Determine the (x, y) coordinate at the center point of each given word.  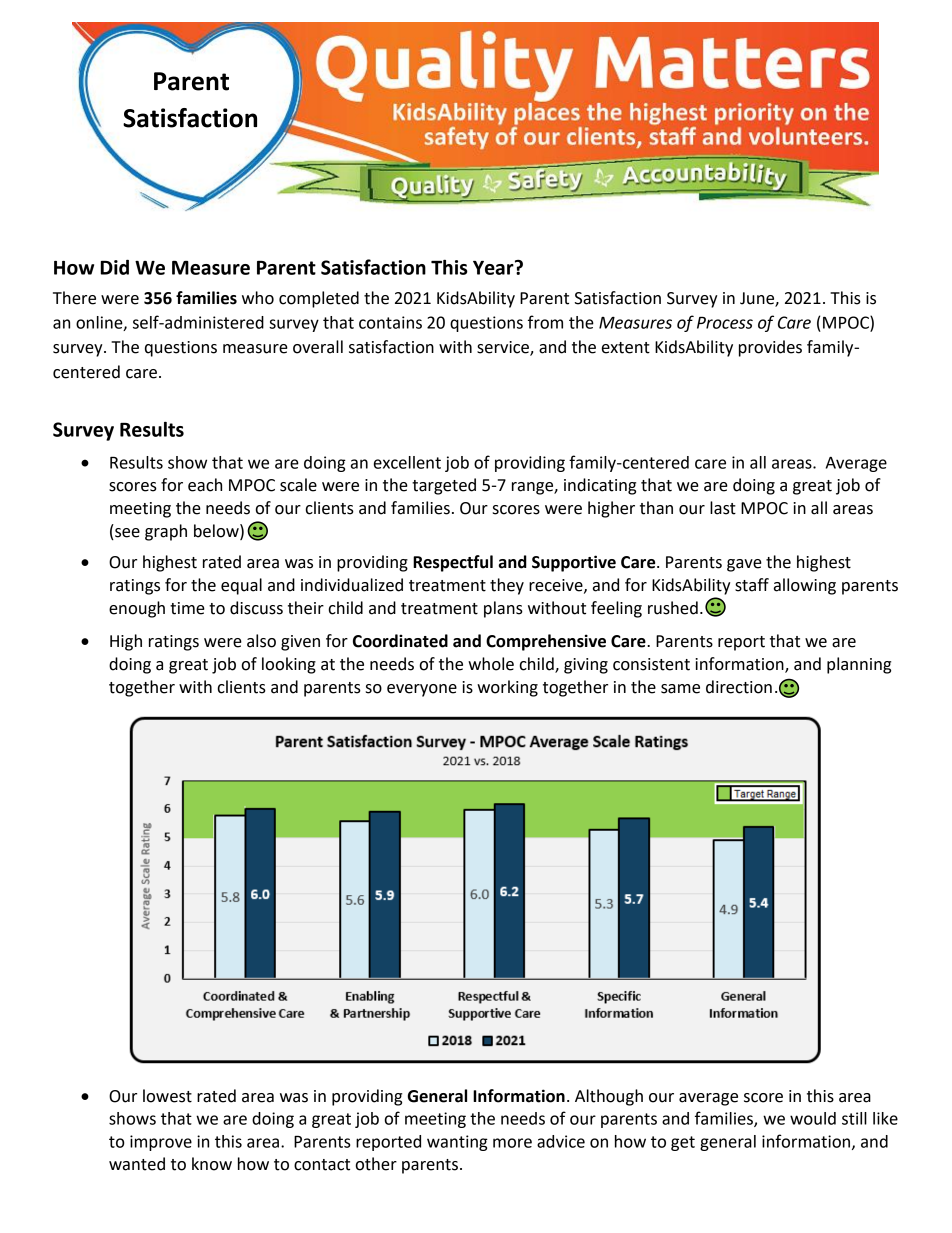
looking (289, 665)
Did (115, 267)
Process (725, 322)
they (507, 586)
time (187, 608)
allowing (805, 586)
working (507, 688)
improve (161, 1143)
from (545, 322)
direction (739, 687)
